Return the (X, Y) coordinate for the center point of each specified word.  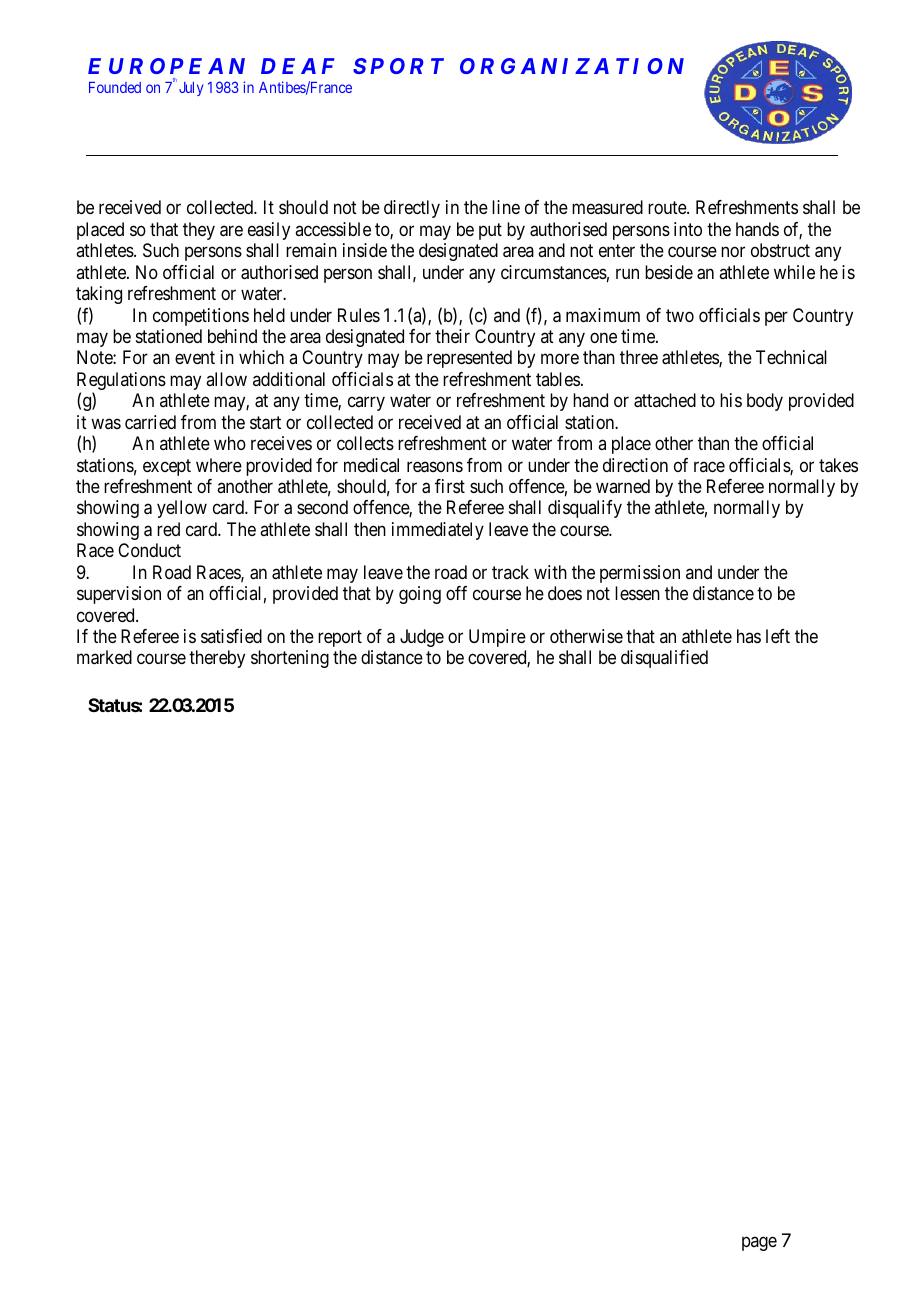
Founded (115, 87)
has (749, 636)
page (759, 1243)
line (506, 207)
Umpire (497, 638)
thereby (217, 659)
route (668, 208)
